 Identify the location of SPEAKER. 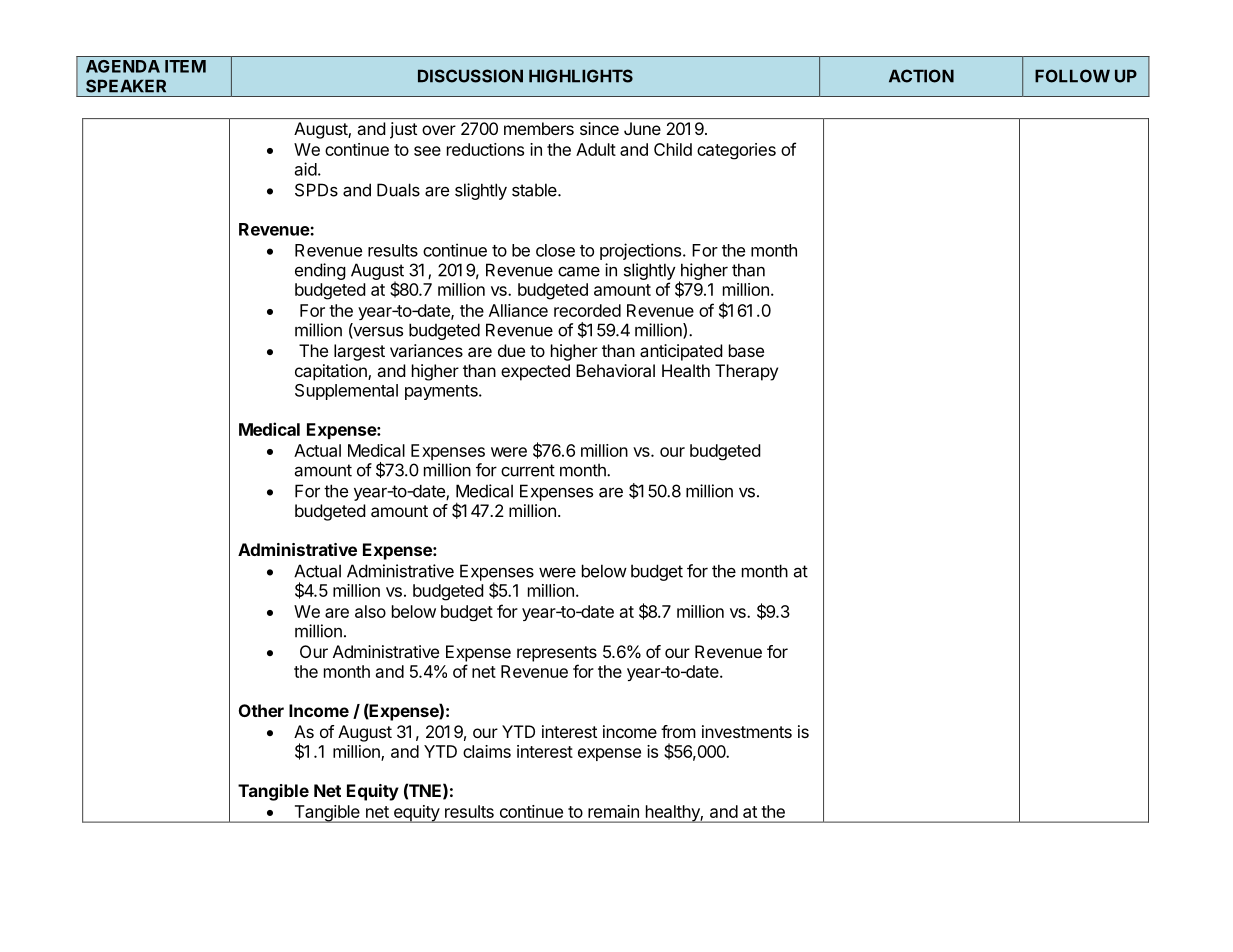
(126, 86).
